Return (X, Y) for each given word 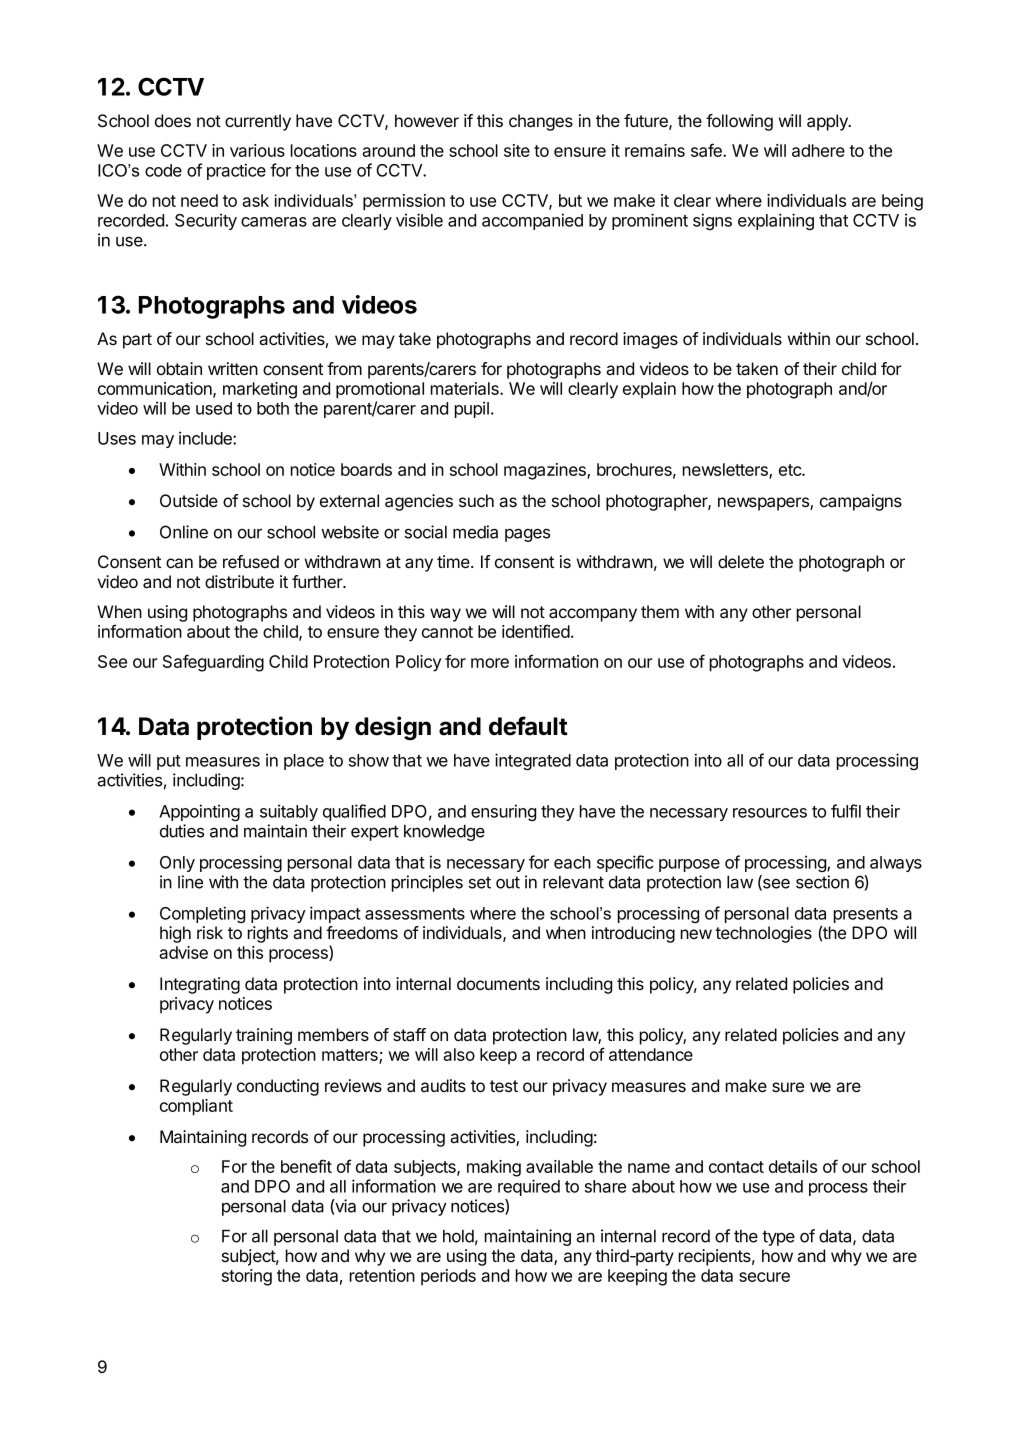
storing (247, 1277)
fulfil (846, 811)
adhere (818, 150)
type (778, 1238)
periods (448, 1277)
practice (236, 171)
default (528, 726)
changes (541, 122)
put (169, 762)
